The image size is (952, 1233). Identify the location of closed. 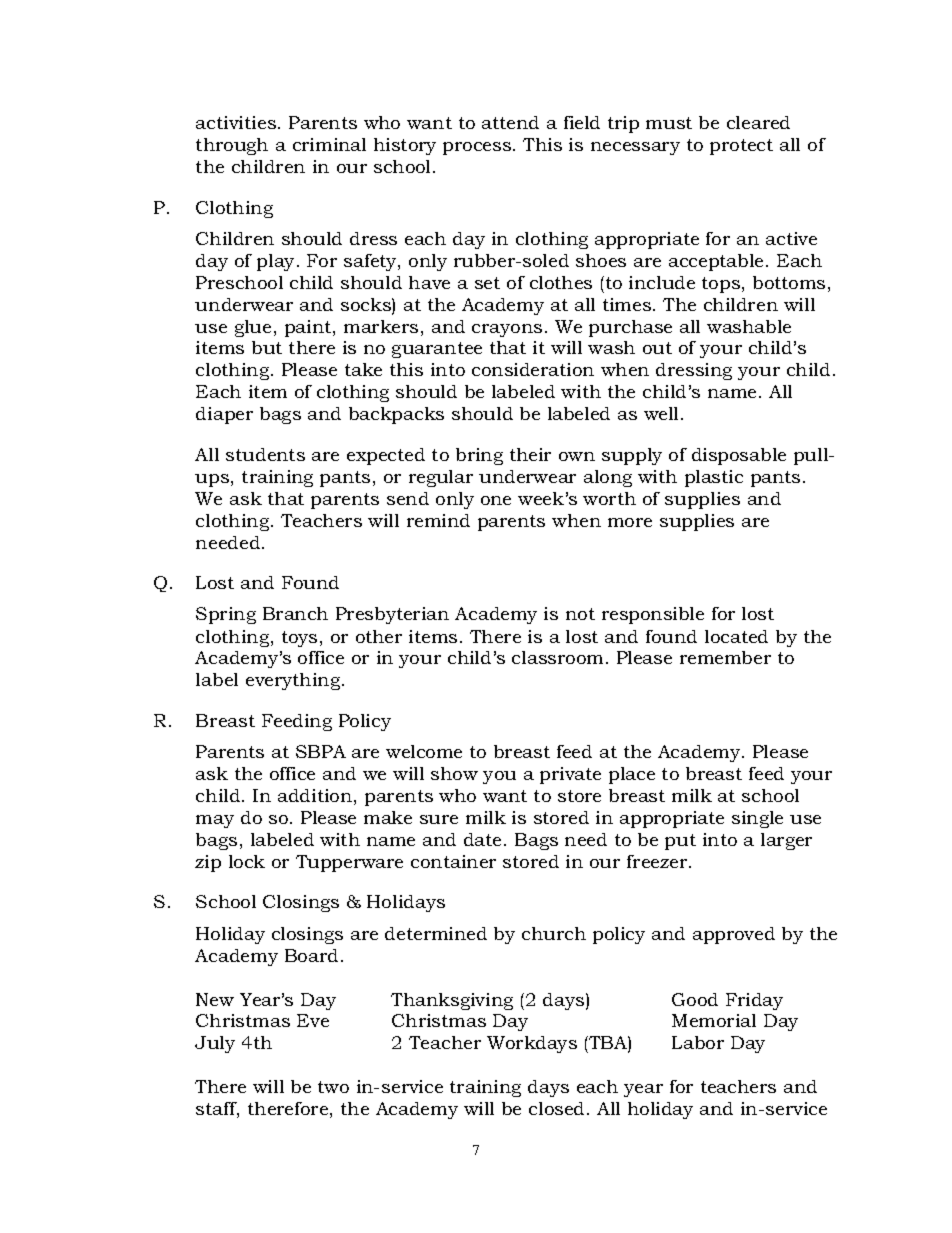
(556, 1108).
